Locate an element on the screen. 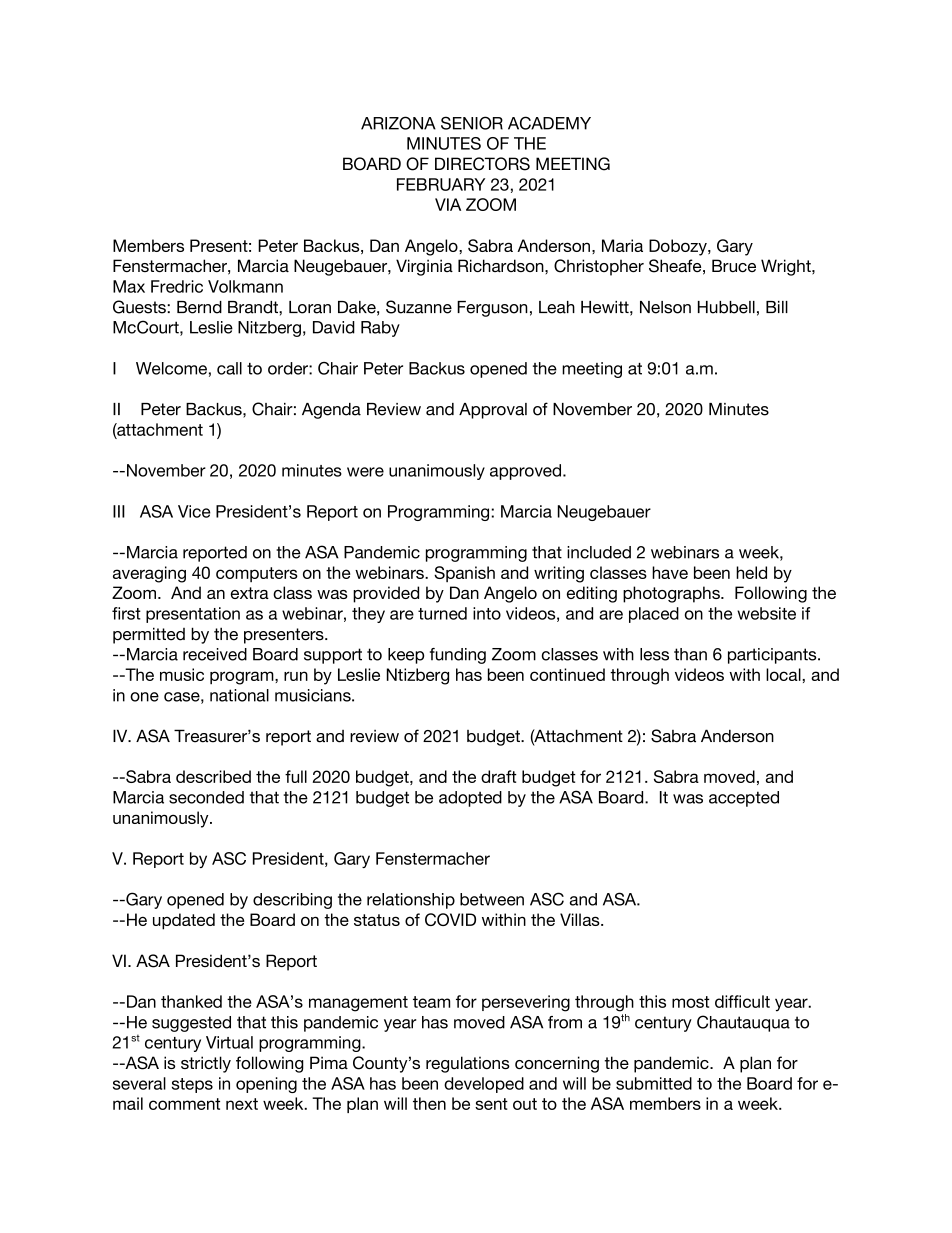 The height and width of the screenshot is (1233, 952). Fredric is located at coordinates (177, 286).
